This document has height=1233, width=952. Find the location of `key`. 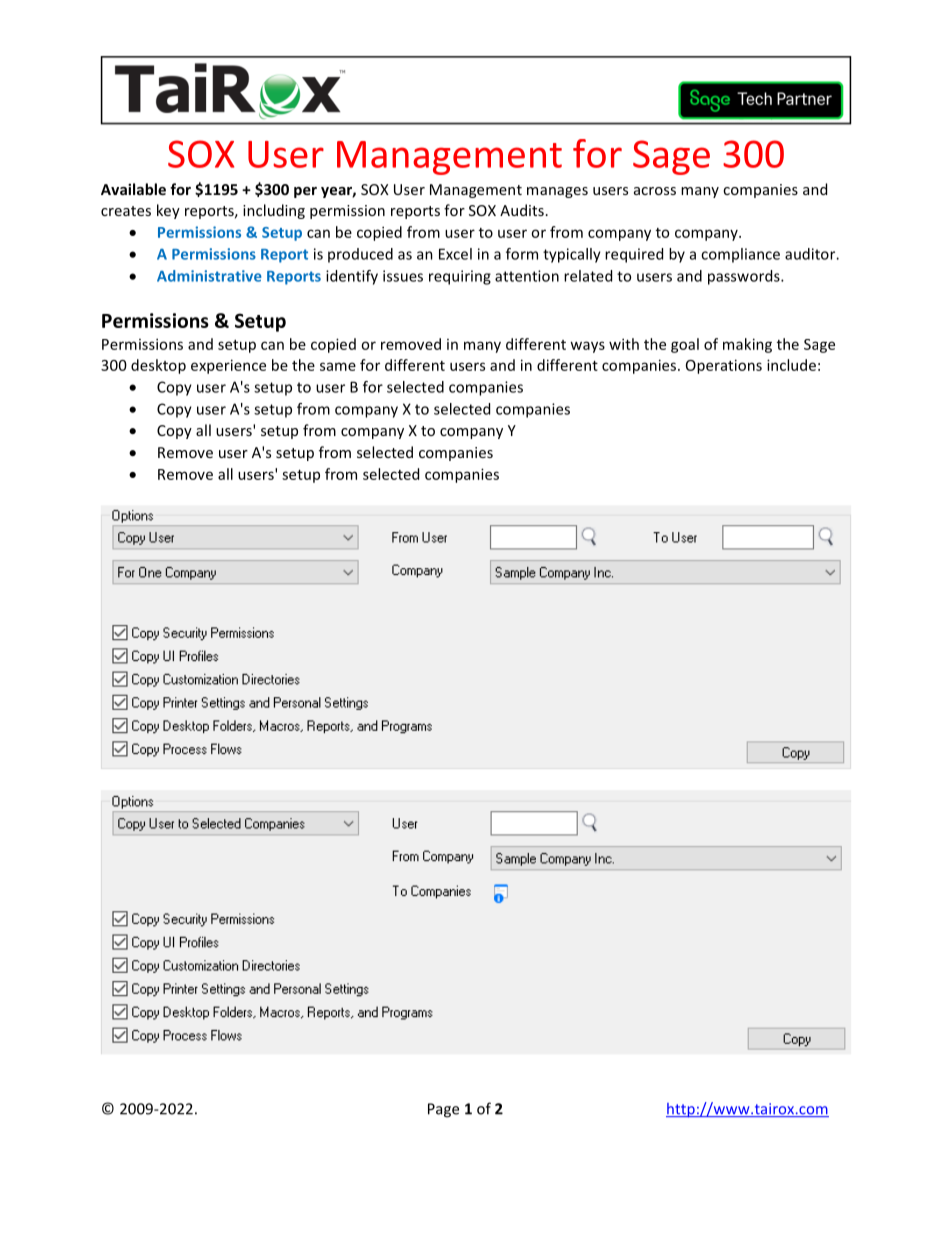

key is located at coordinates (168, 211).
